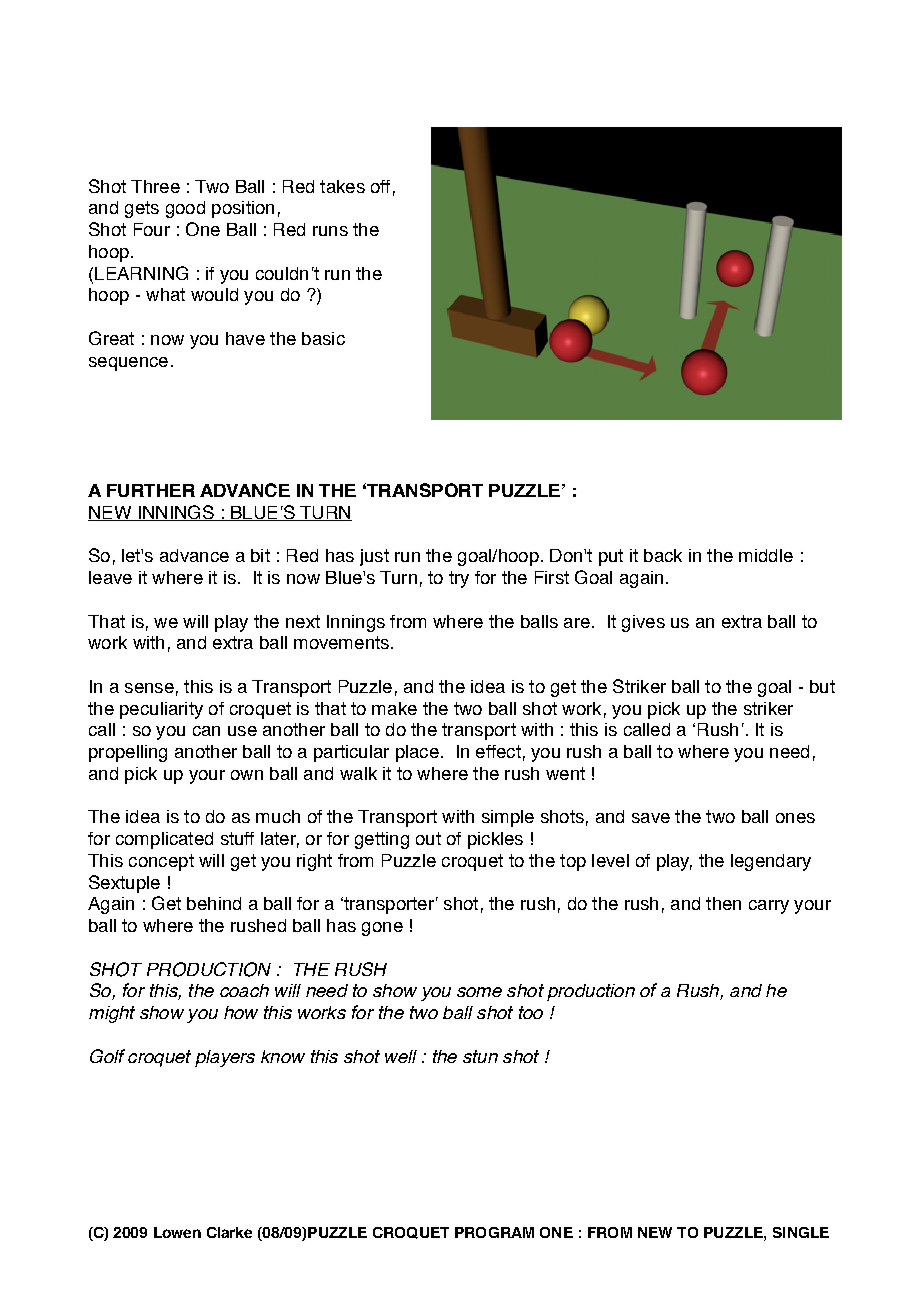 This screenshot has height=1308, width=924. I want to click on but, so click(822, 686).
